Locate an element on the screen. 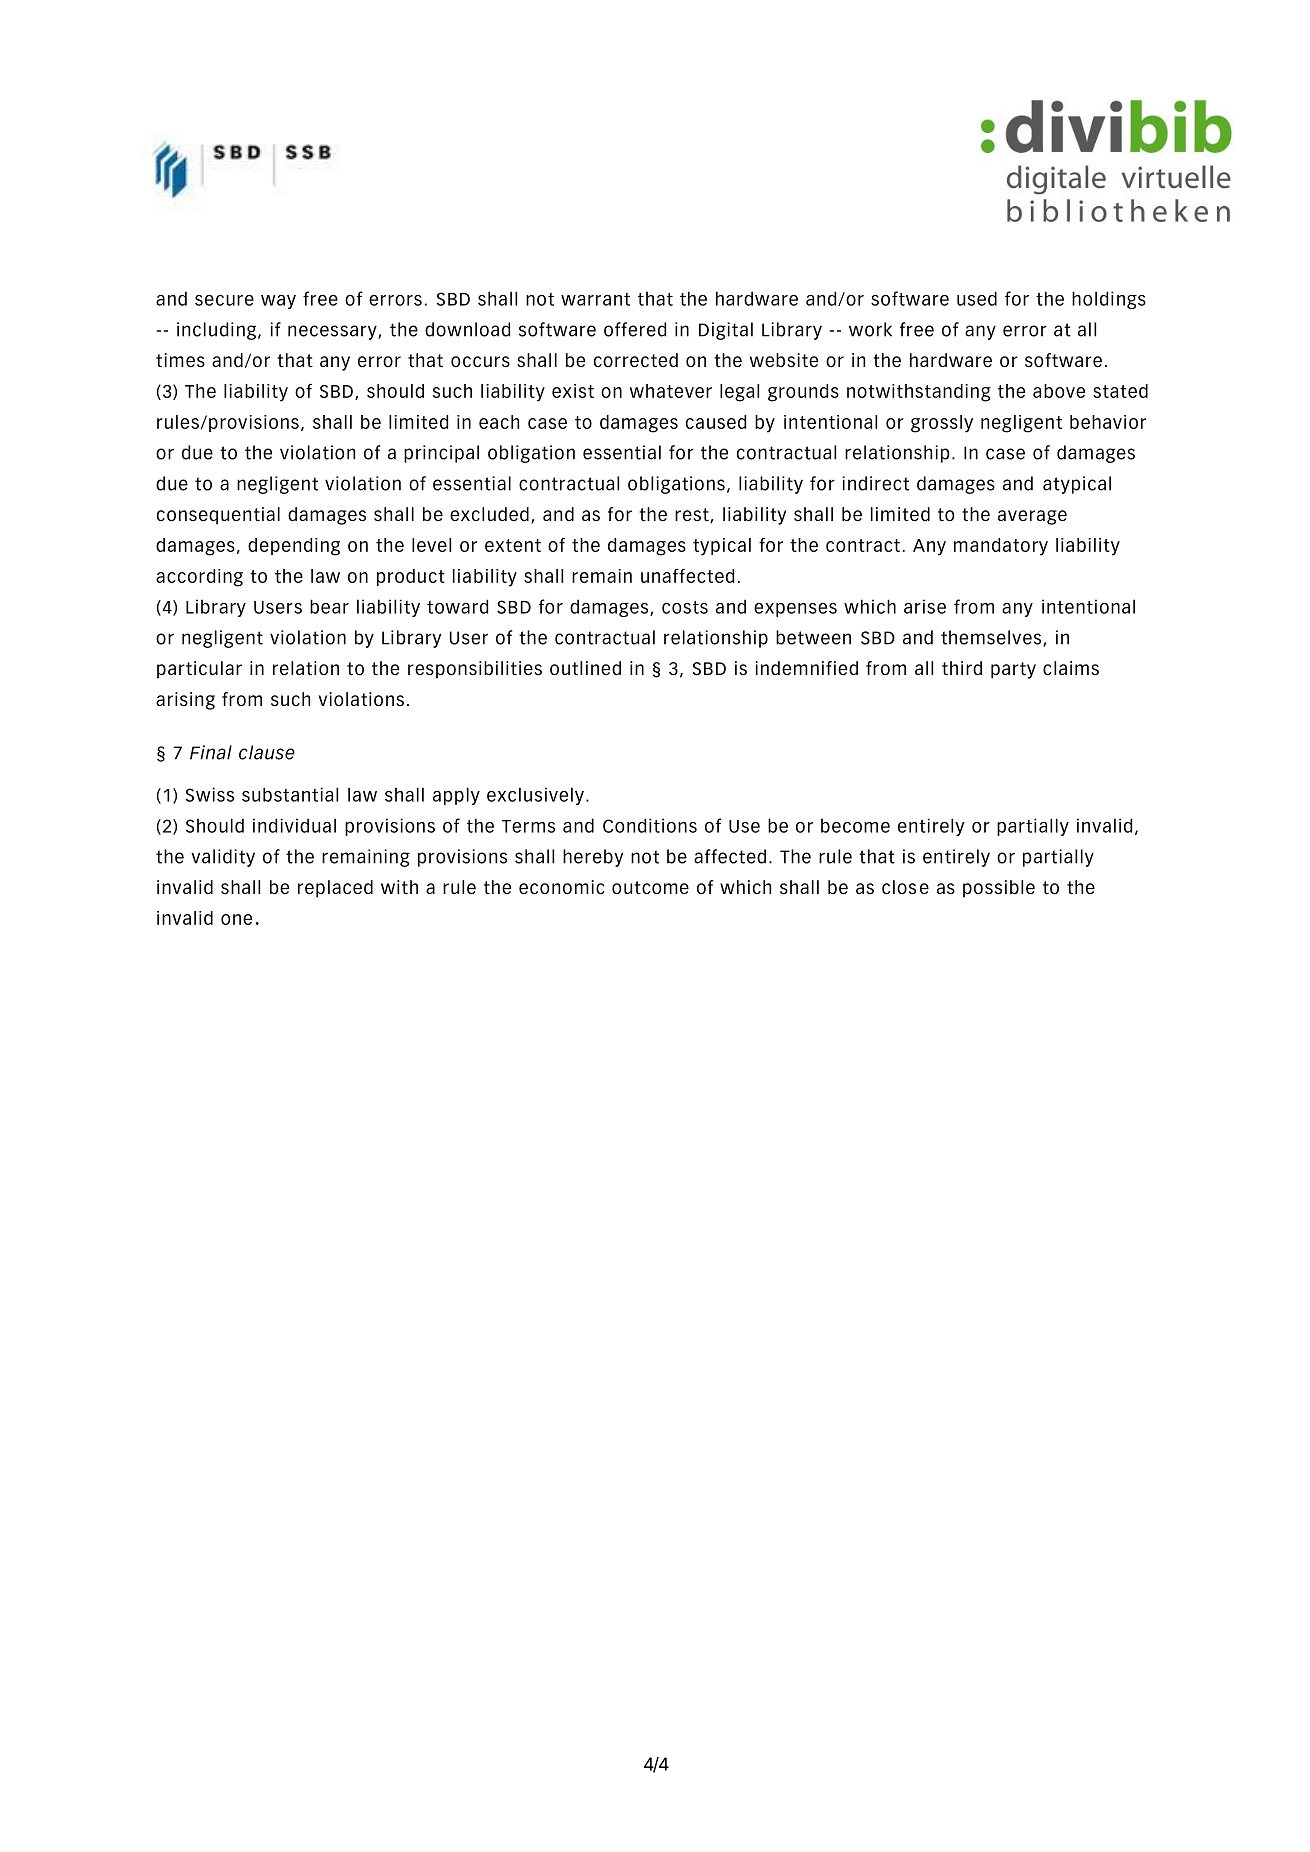 This screenshot has height=1852, width=1310. replaced is located at coordinates (335, 889).
